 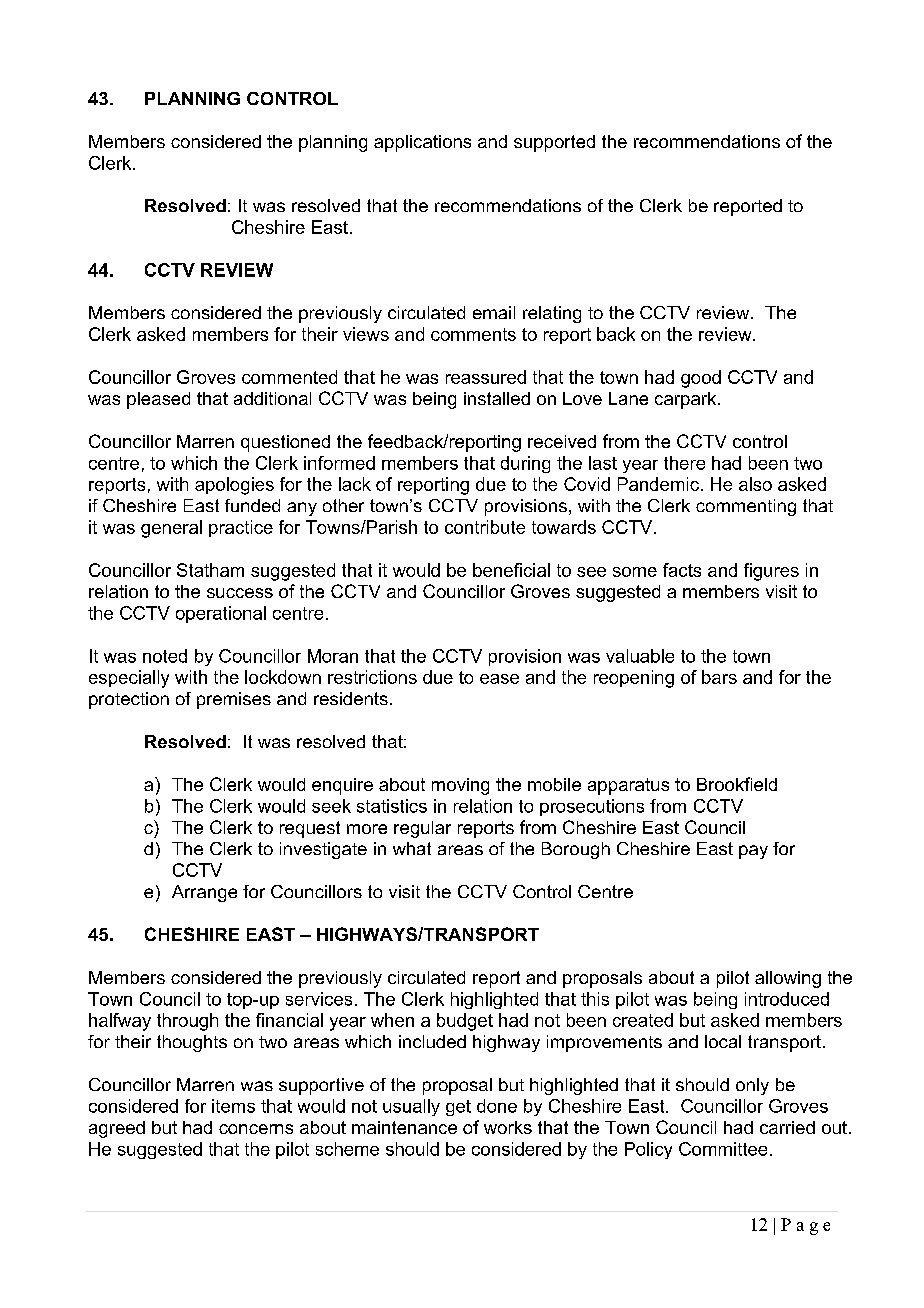 What do you see at coordinates (554, 143) in the page?
I see `supported` at bounding box center [554, 143].
